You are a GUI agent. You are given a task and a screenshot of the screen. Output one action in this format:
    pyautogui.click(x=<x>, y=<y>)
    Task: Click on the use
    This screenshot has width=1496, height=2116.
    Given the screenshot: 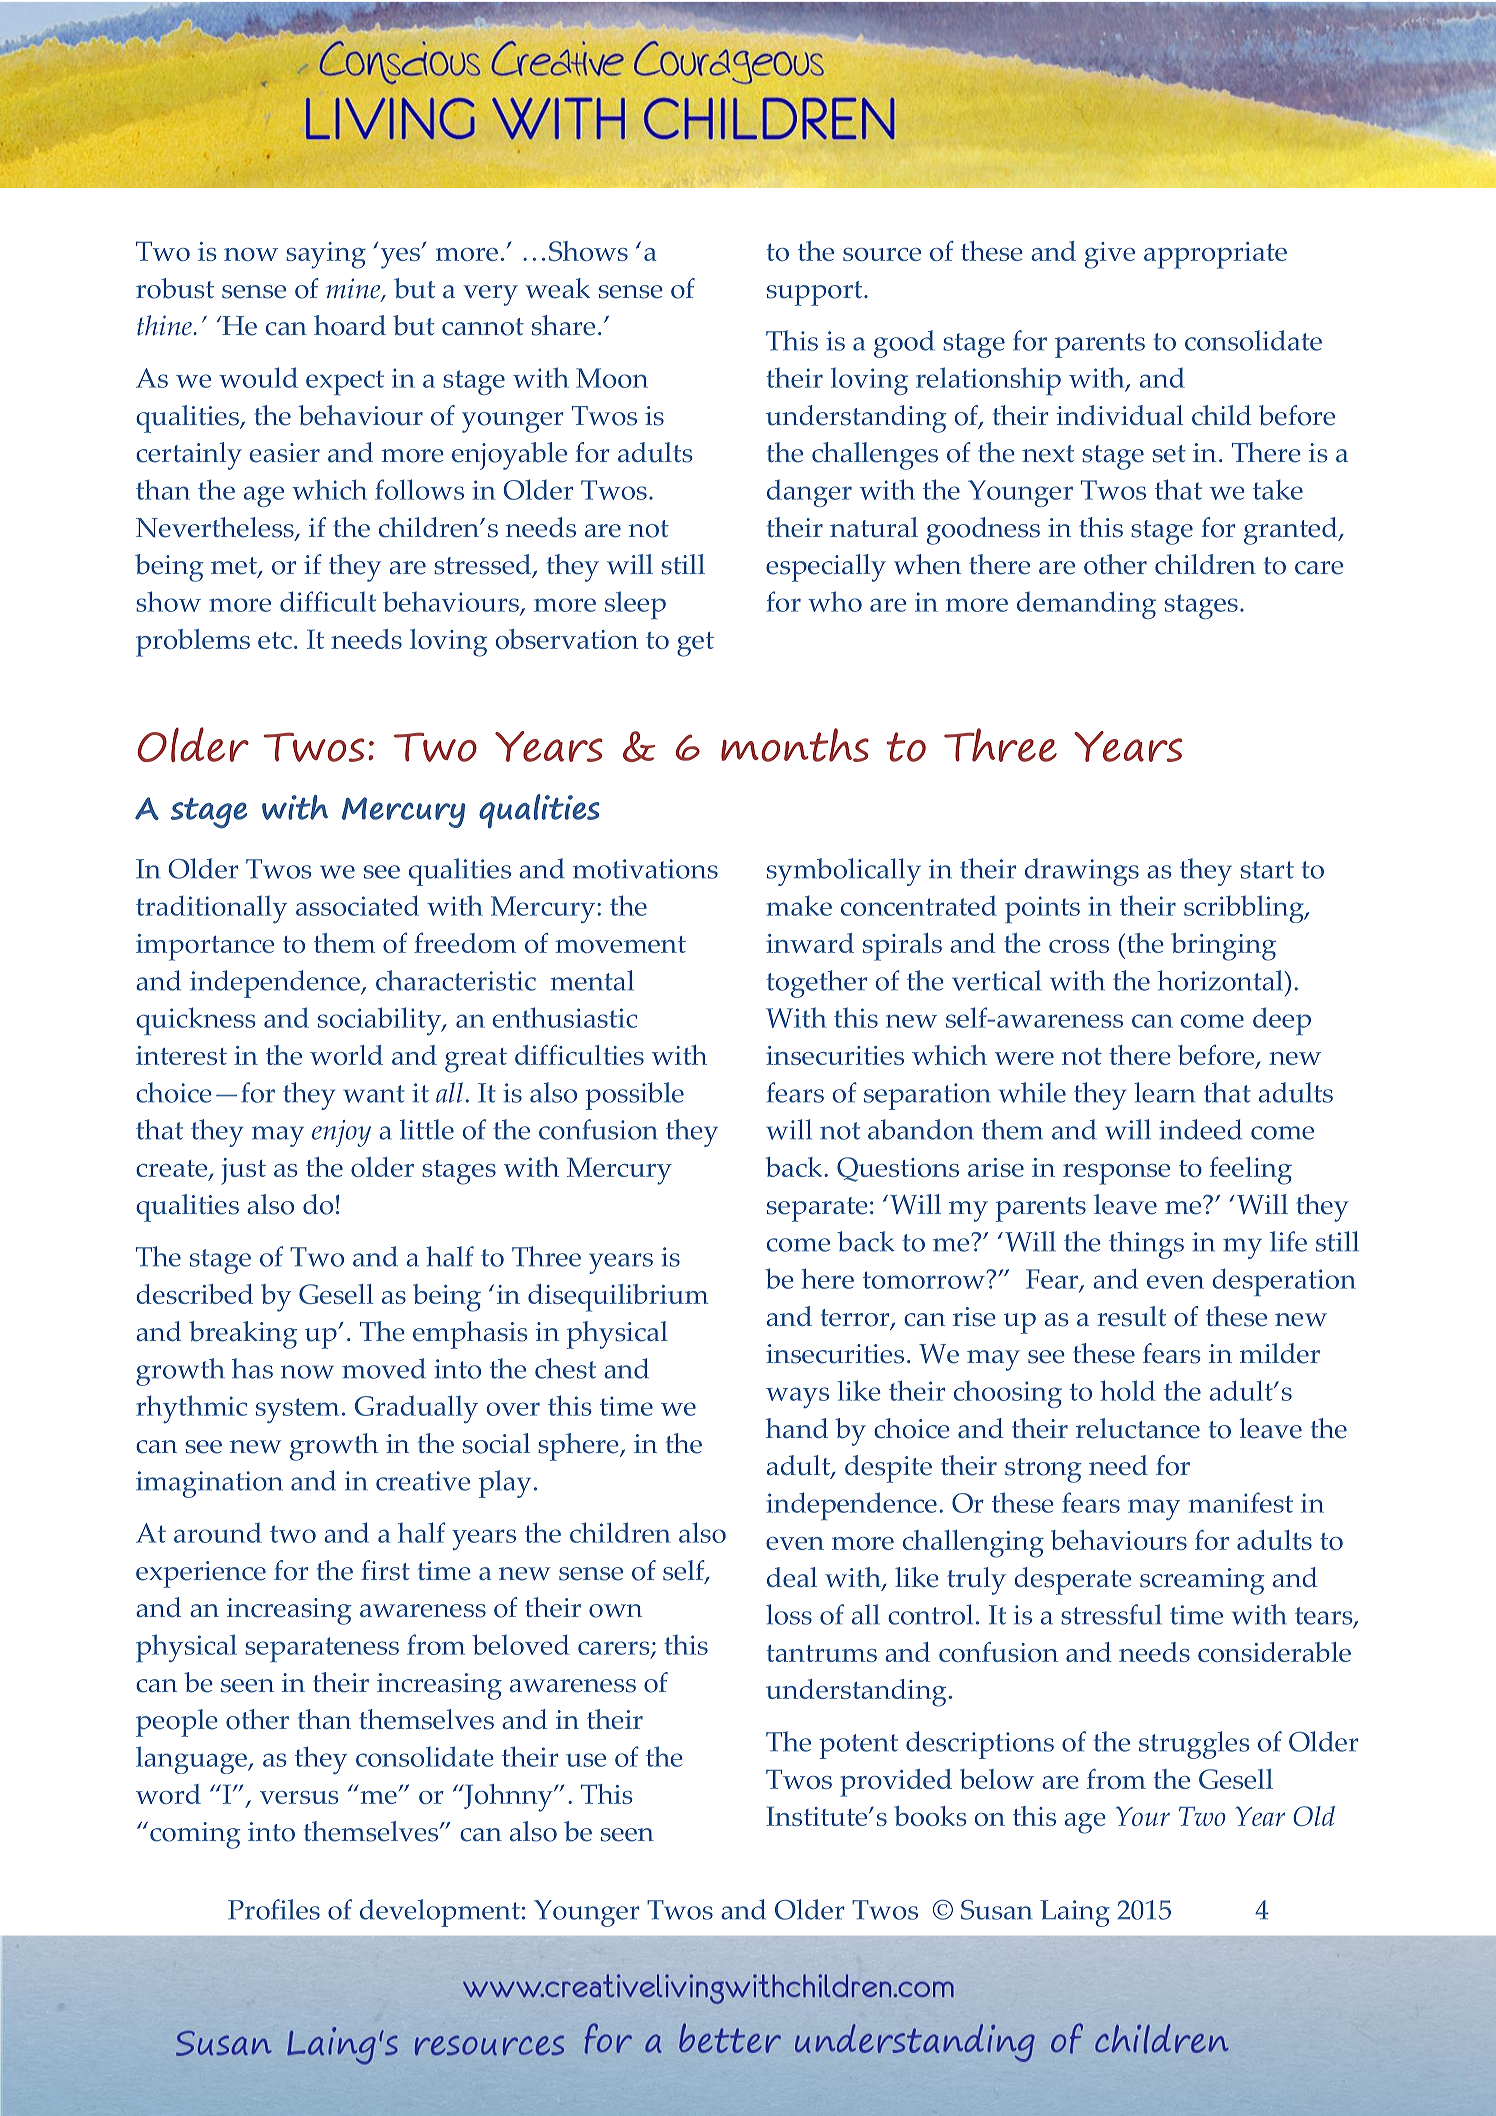 What is the action you would take?
    pyautogui.click(x=586, y=1760)
